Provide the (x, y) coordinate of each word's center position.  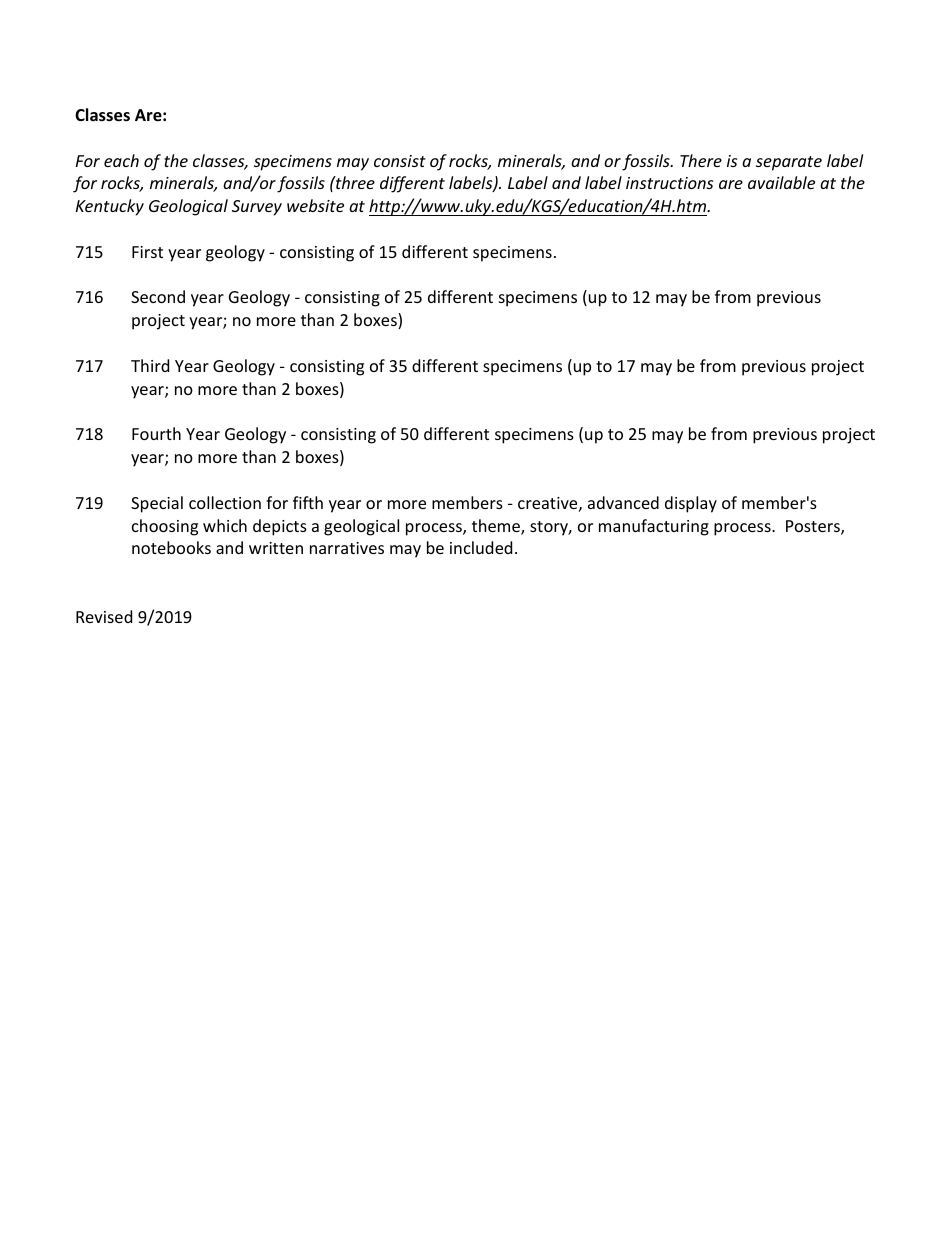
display (691, 504)
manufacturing (654, 527)
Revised (104, 616)
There (701, 160)
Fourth (156, 433)
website (315, 205)
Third (150, 365)
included (481, 547)
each (121, 160)
